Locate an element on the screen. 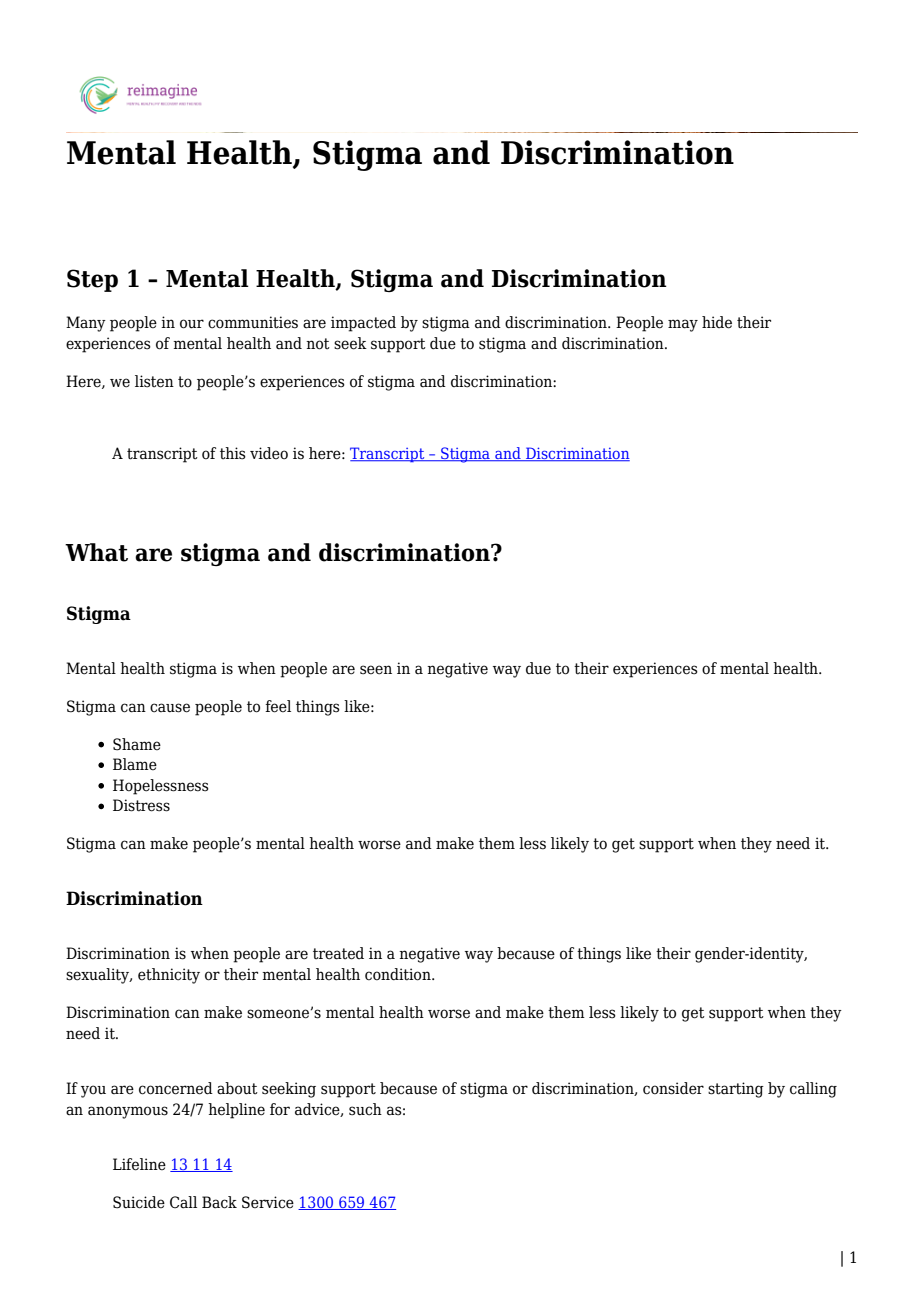  Shame is located at coordinates (137, 744).
